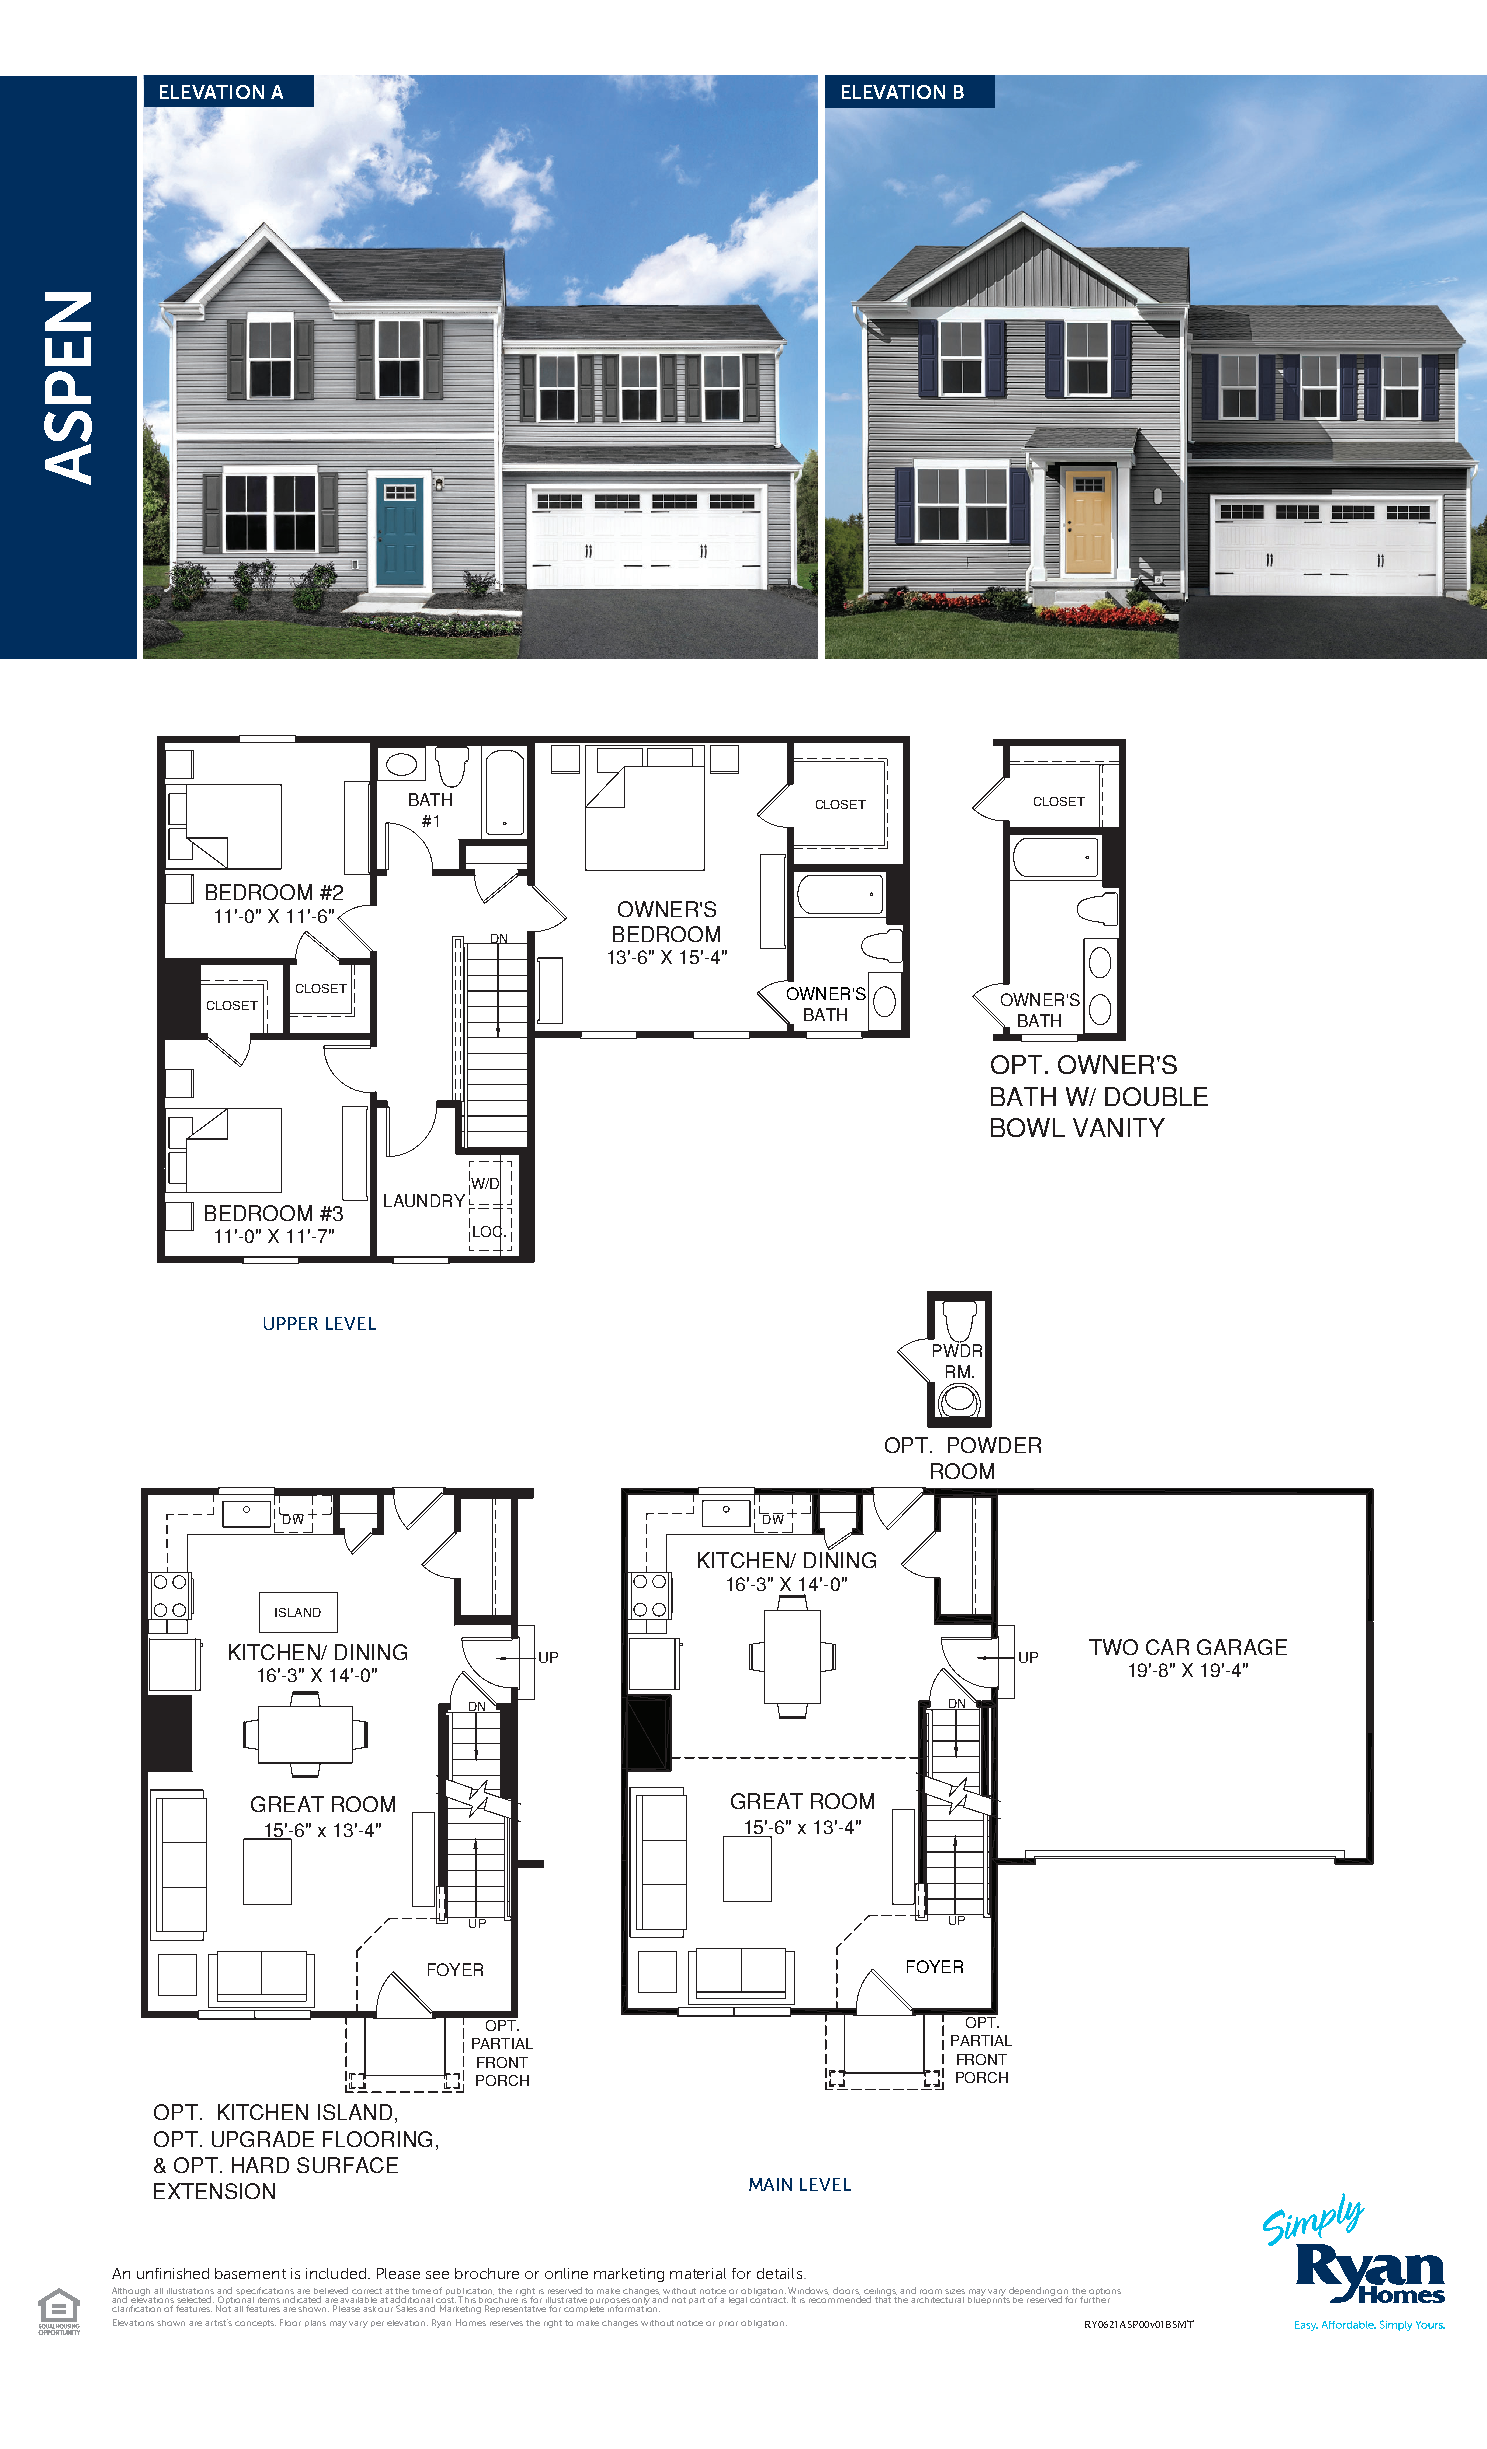  Describe the element at coordinates (291, 1323) in the screenshot. I see `UPPER` at that location.
